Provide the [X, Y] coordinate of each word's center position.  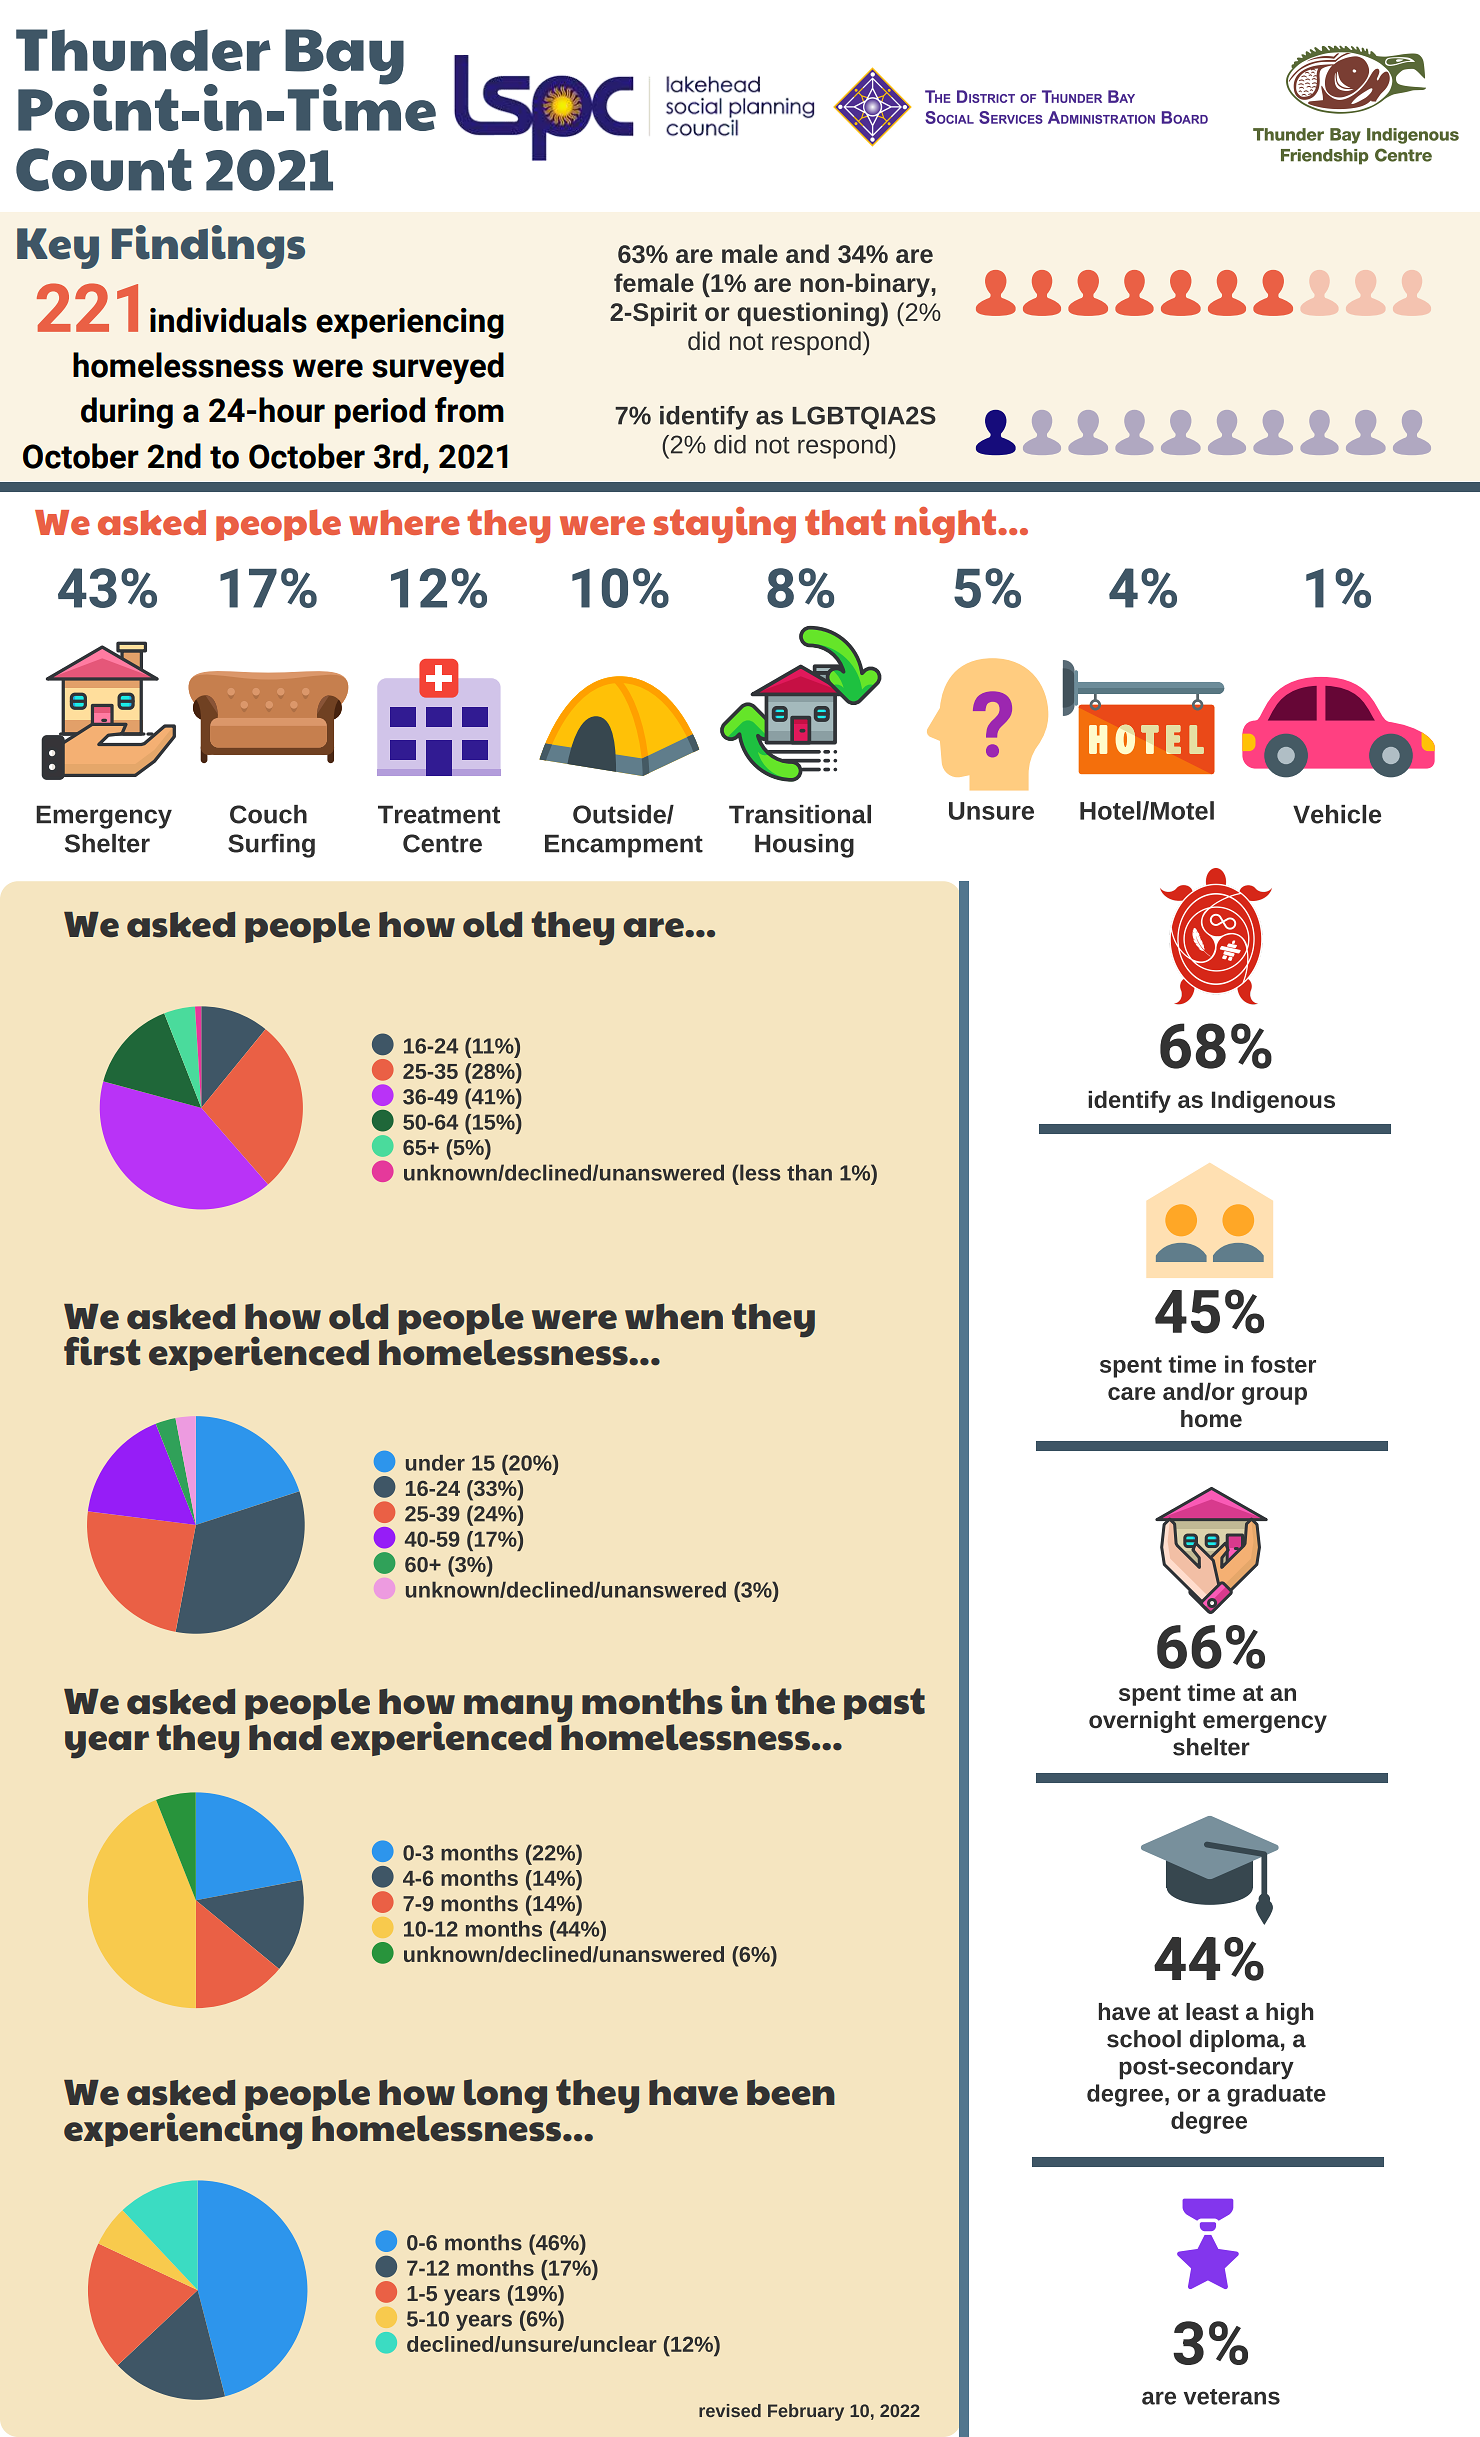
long [505, 2096]
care [1131, 1393]
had [285, 1737]
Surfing [271, 846]
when [674, 1316]
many [518, 1709]
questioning [808, 314]
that [845, 522]
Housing [804, 846]
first [102, 1351]
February [806, 2412]
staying [724, 525]
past [884, 1704]
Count [104, 170]
